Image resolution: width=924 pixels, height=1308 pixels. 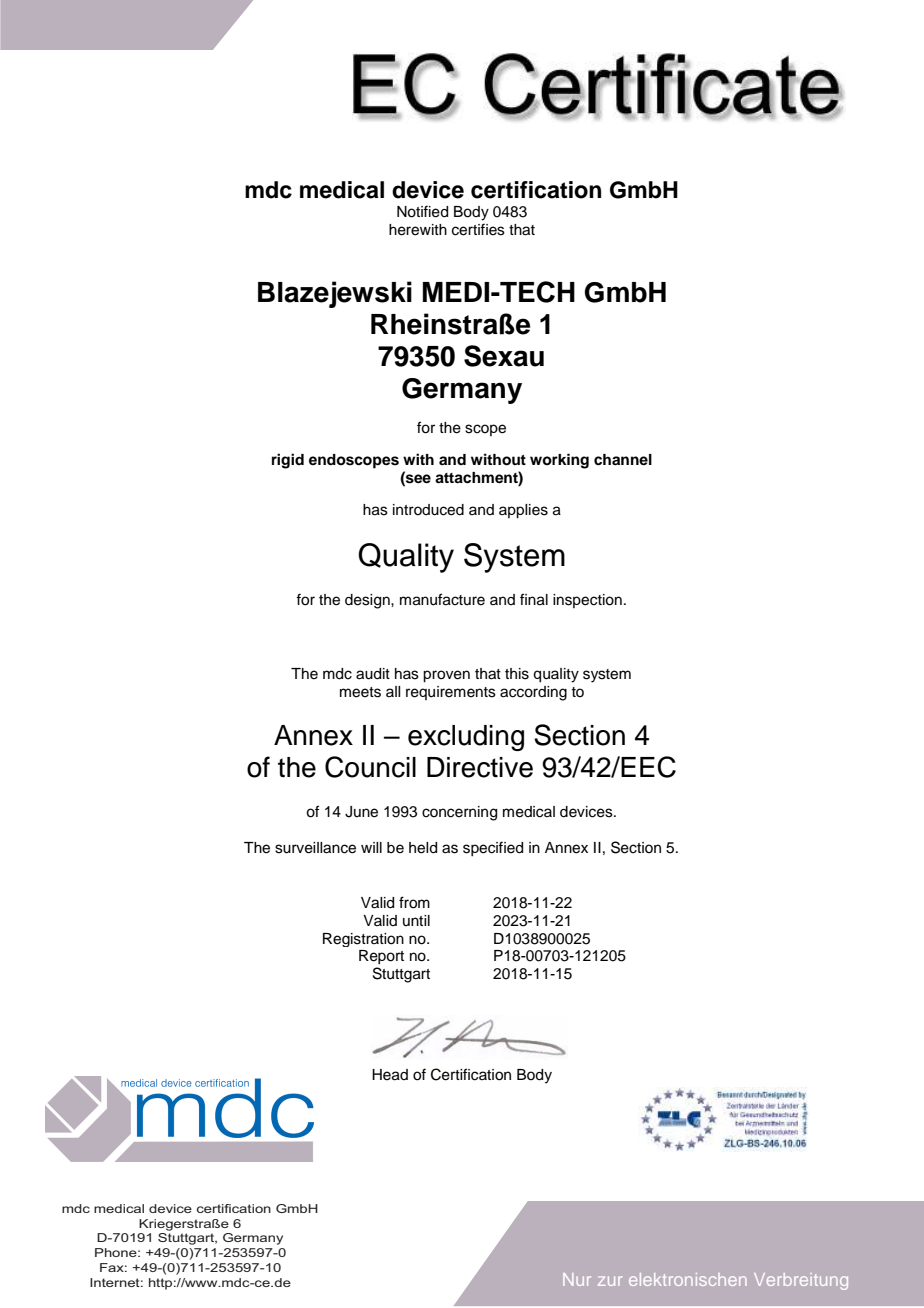 I want to click on inspection, so click(x=587, y=601).
